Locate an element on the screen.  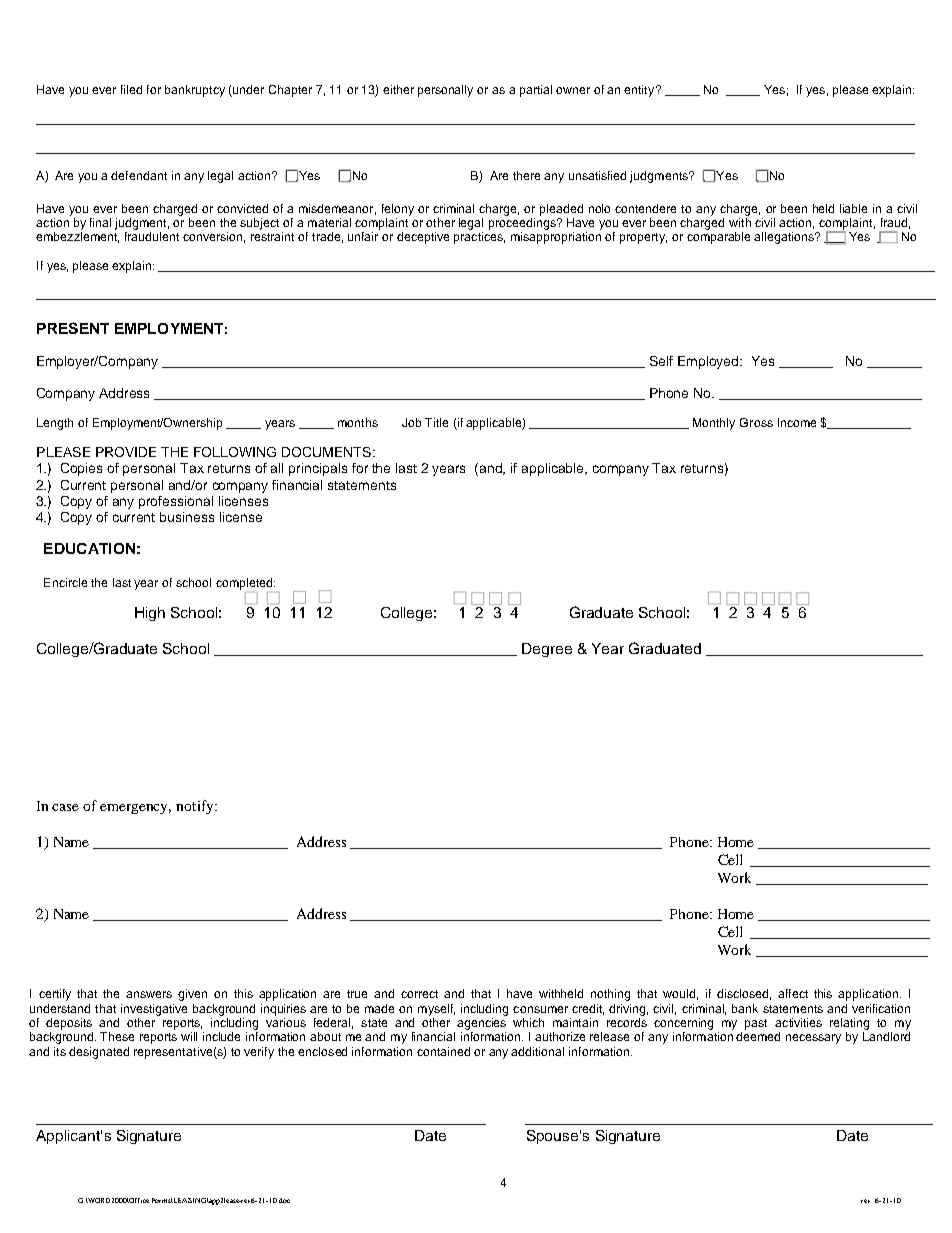
Income is located at coordinates (797, 422).
